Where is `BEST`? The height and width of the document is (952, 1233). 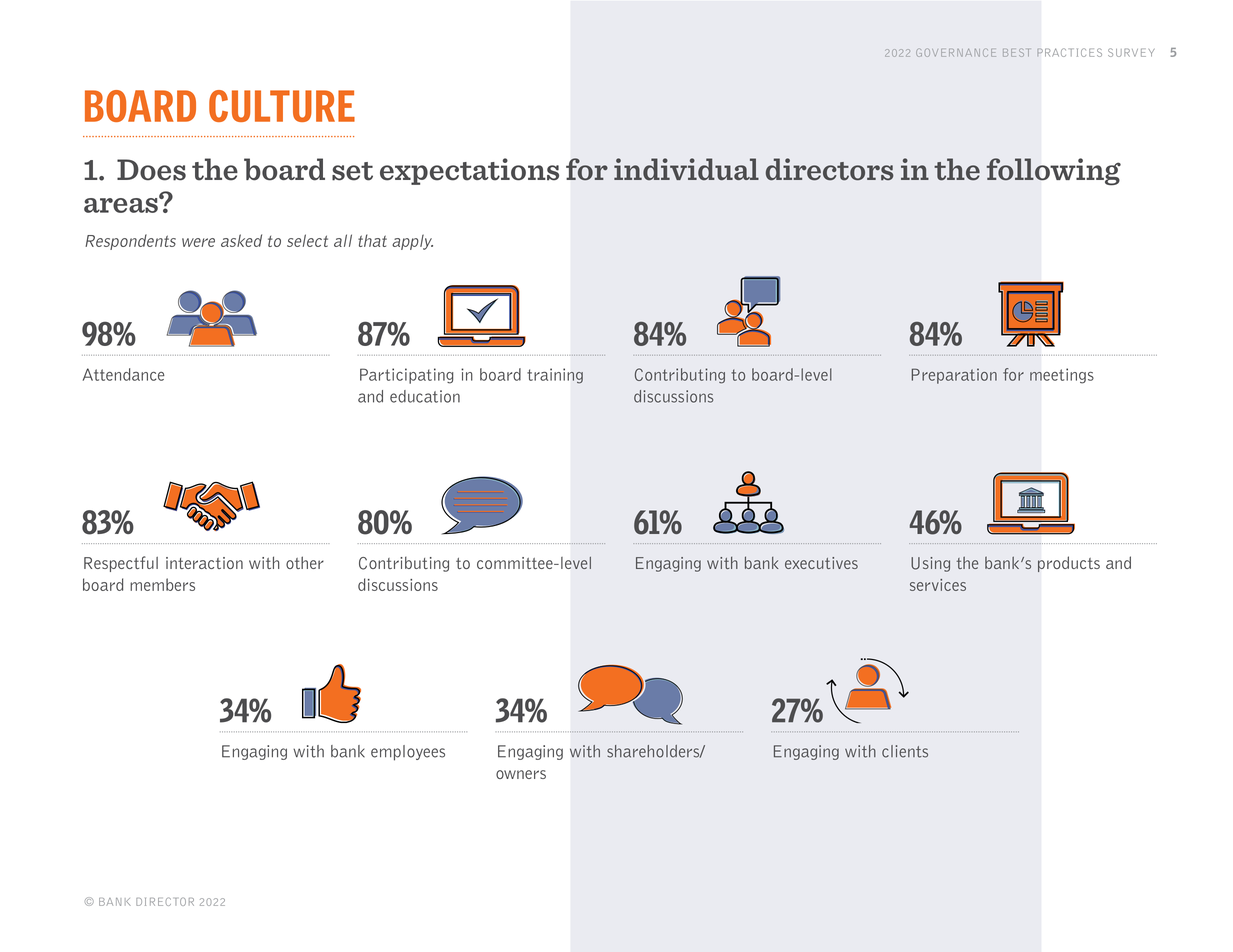 BEST is located at coordinates (1016, 53).
